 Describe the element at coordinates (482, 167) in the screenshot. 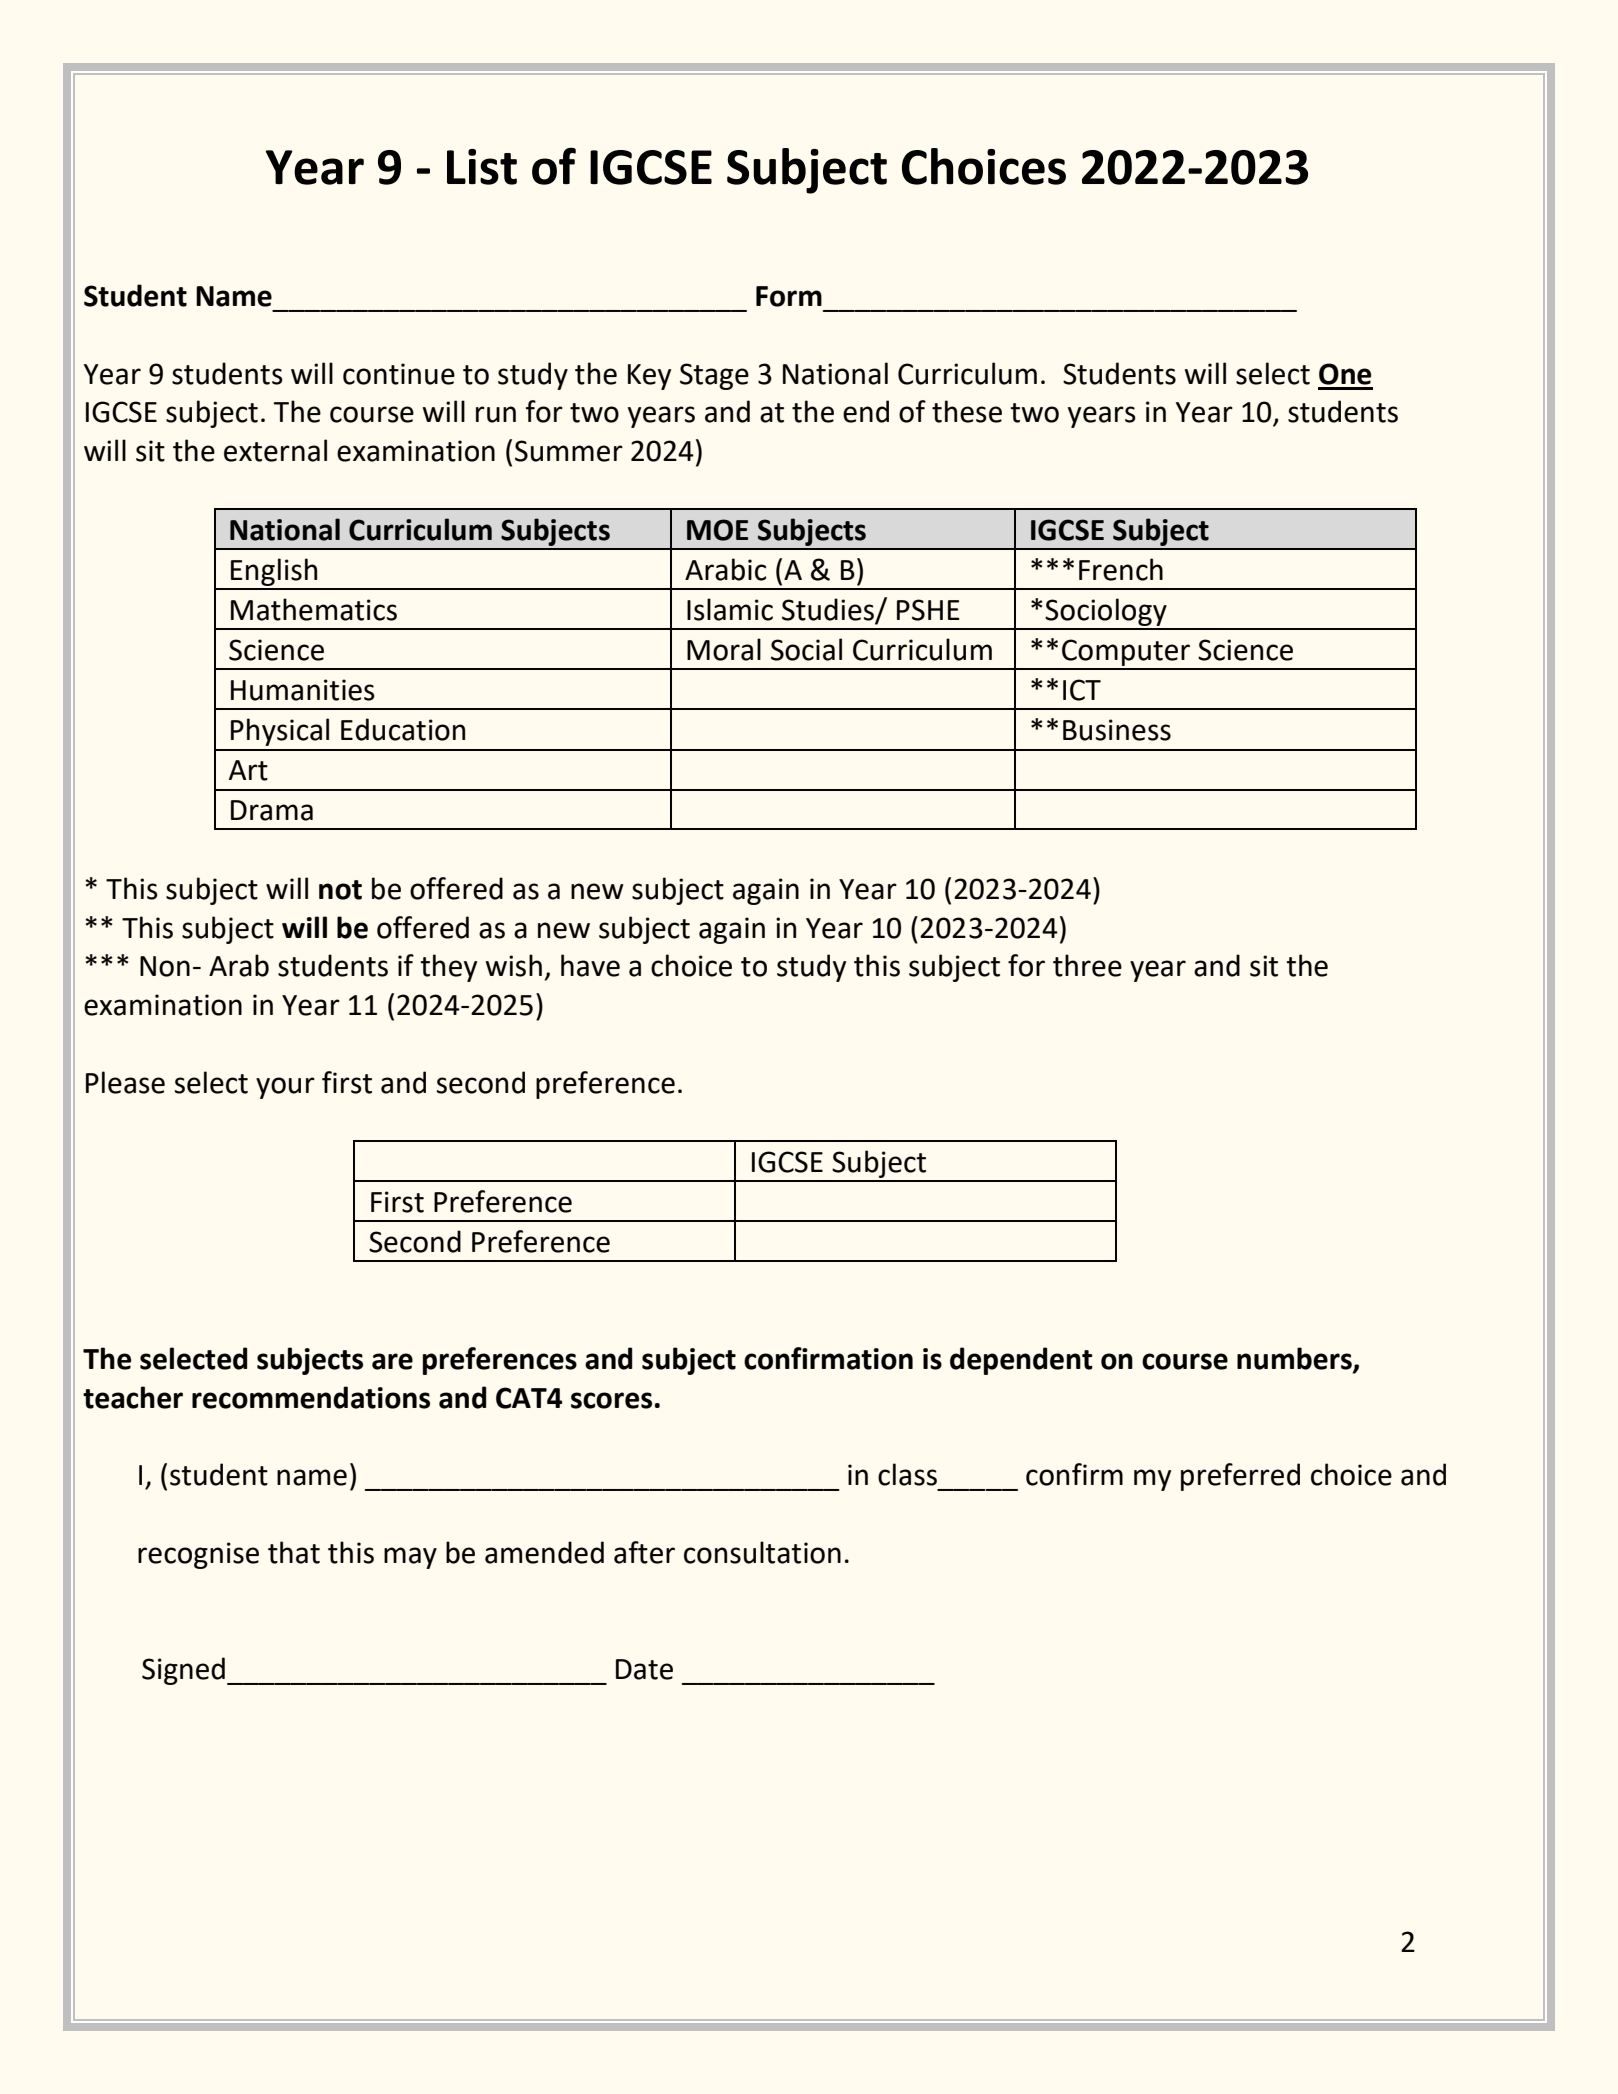

I see `List` at that location.
